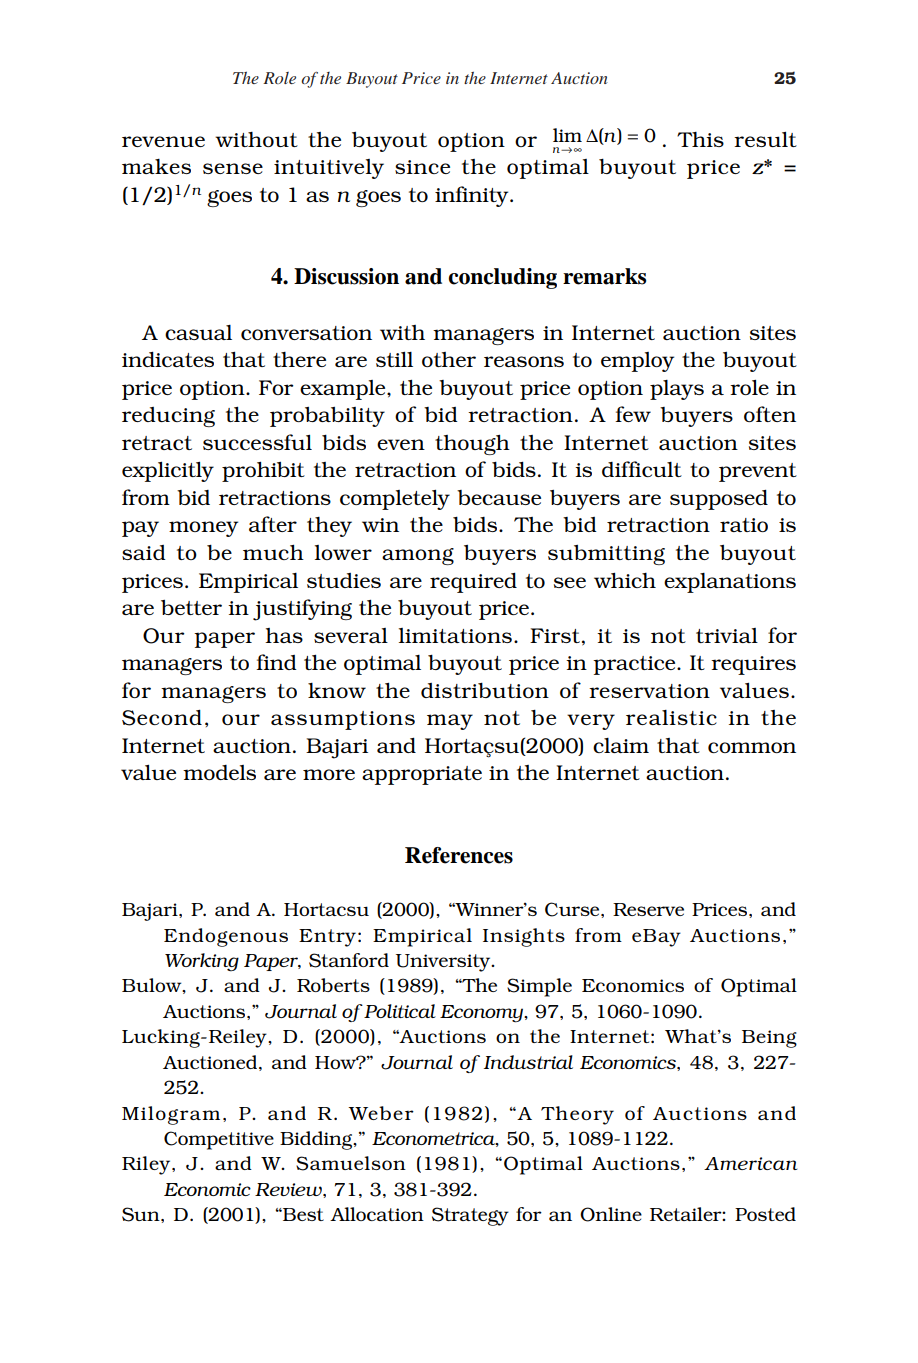 Image resolution: width=918 pixels, height=1363 pixels. Describe the element at coordinates (648, 909) in the document. I see `Reserve` at that location.
